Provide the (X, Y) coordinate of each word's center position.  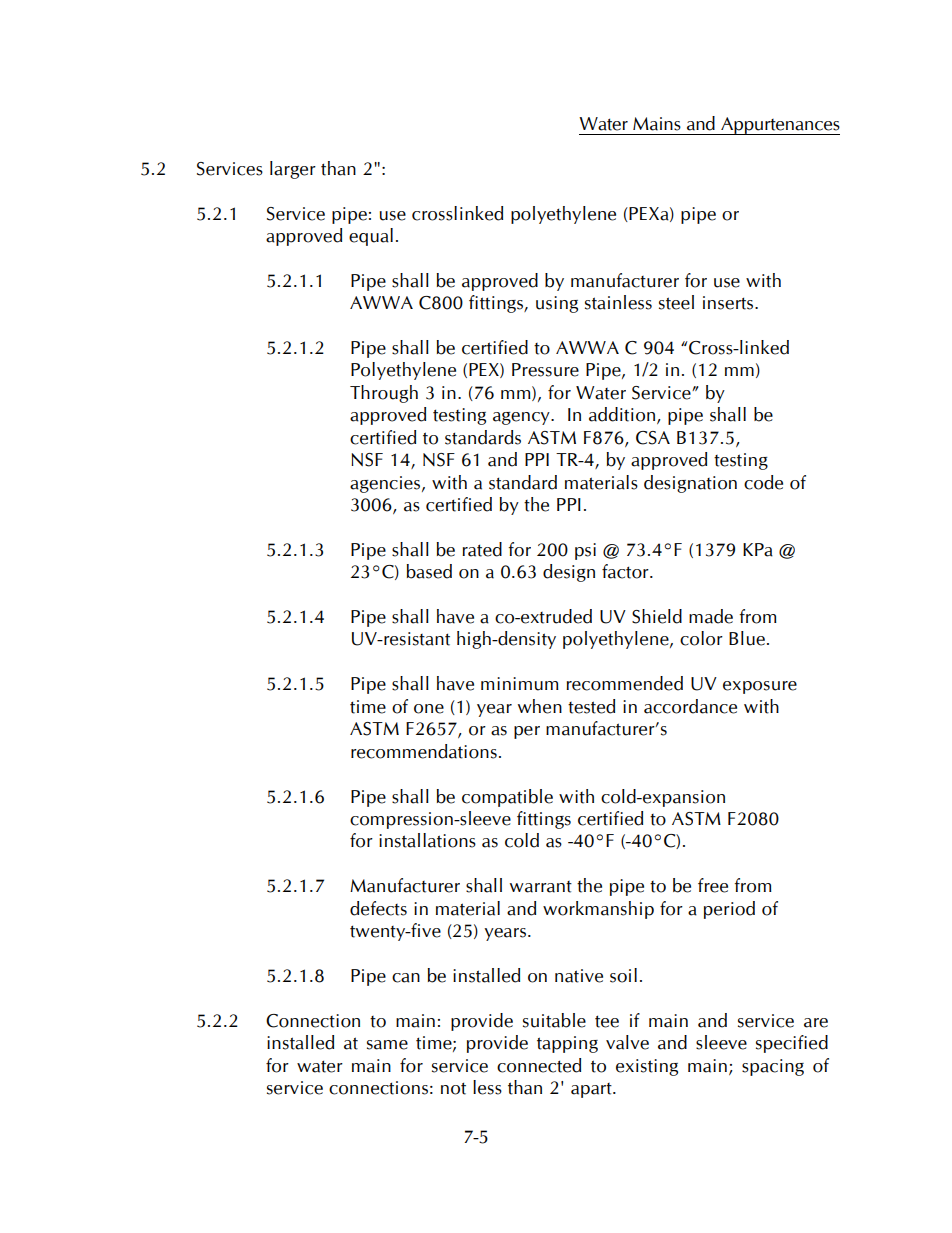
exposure (760, 687)
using (557, 304)
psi (585, 551)
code (763, 482)
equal (371, 237)
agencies (385, 484)
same (387, 1045)
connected (539, 1065)
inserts (729, 303)
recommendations (424, 751)
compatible (507, 798)
